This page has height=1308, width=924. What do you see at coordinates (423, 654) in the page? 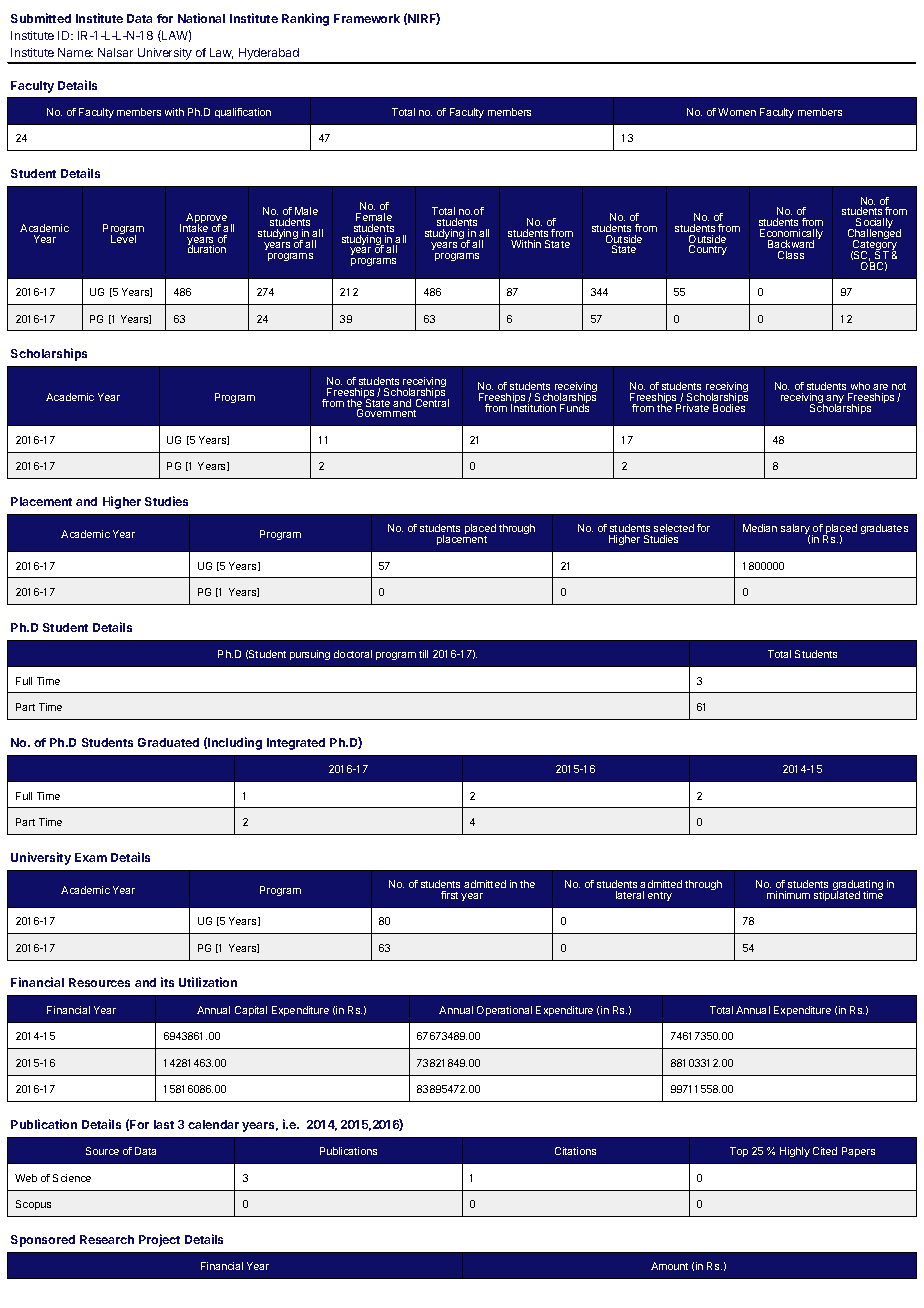
I see `till` at bounding box center [423, 654].
